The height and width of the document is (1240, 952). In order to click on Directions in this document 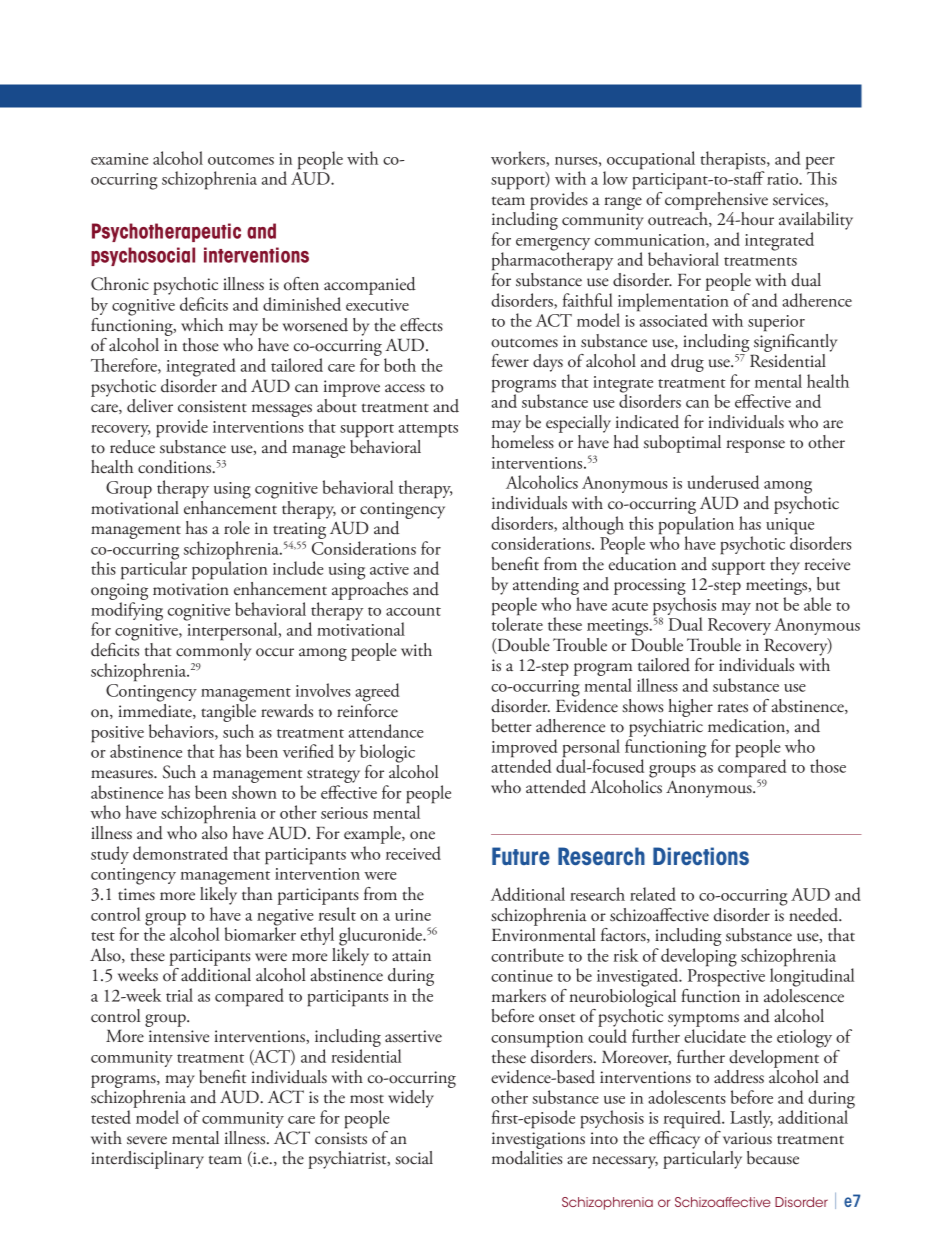, I will do `click(701, 856)`.
